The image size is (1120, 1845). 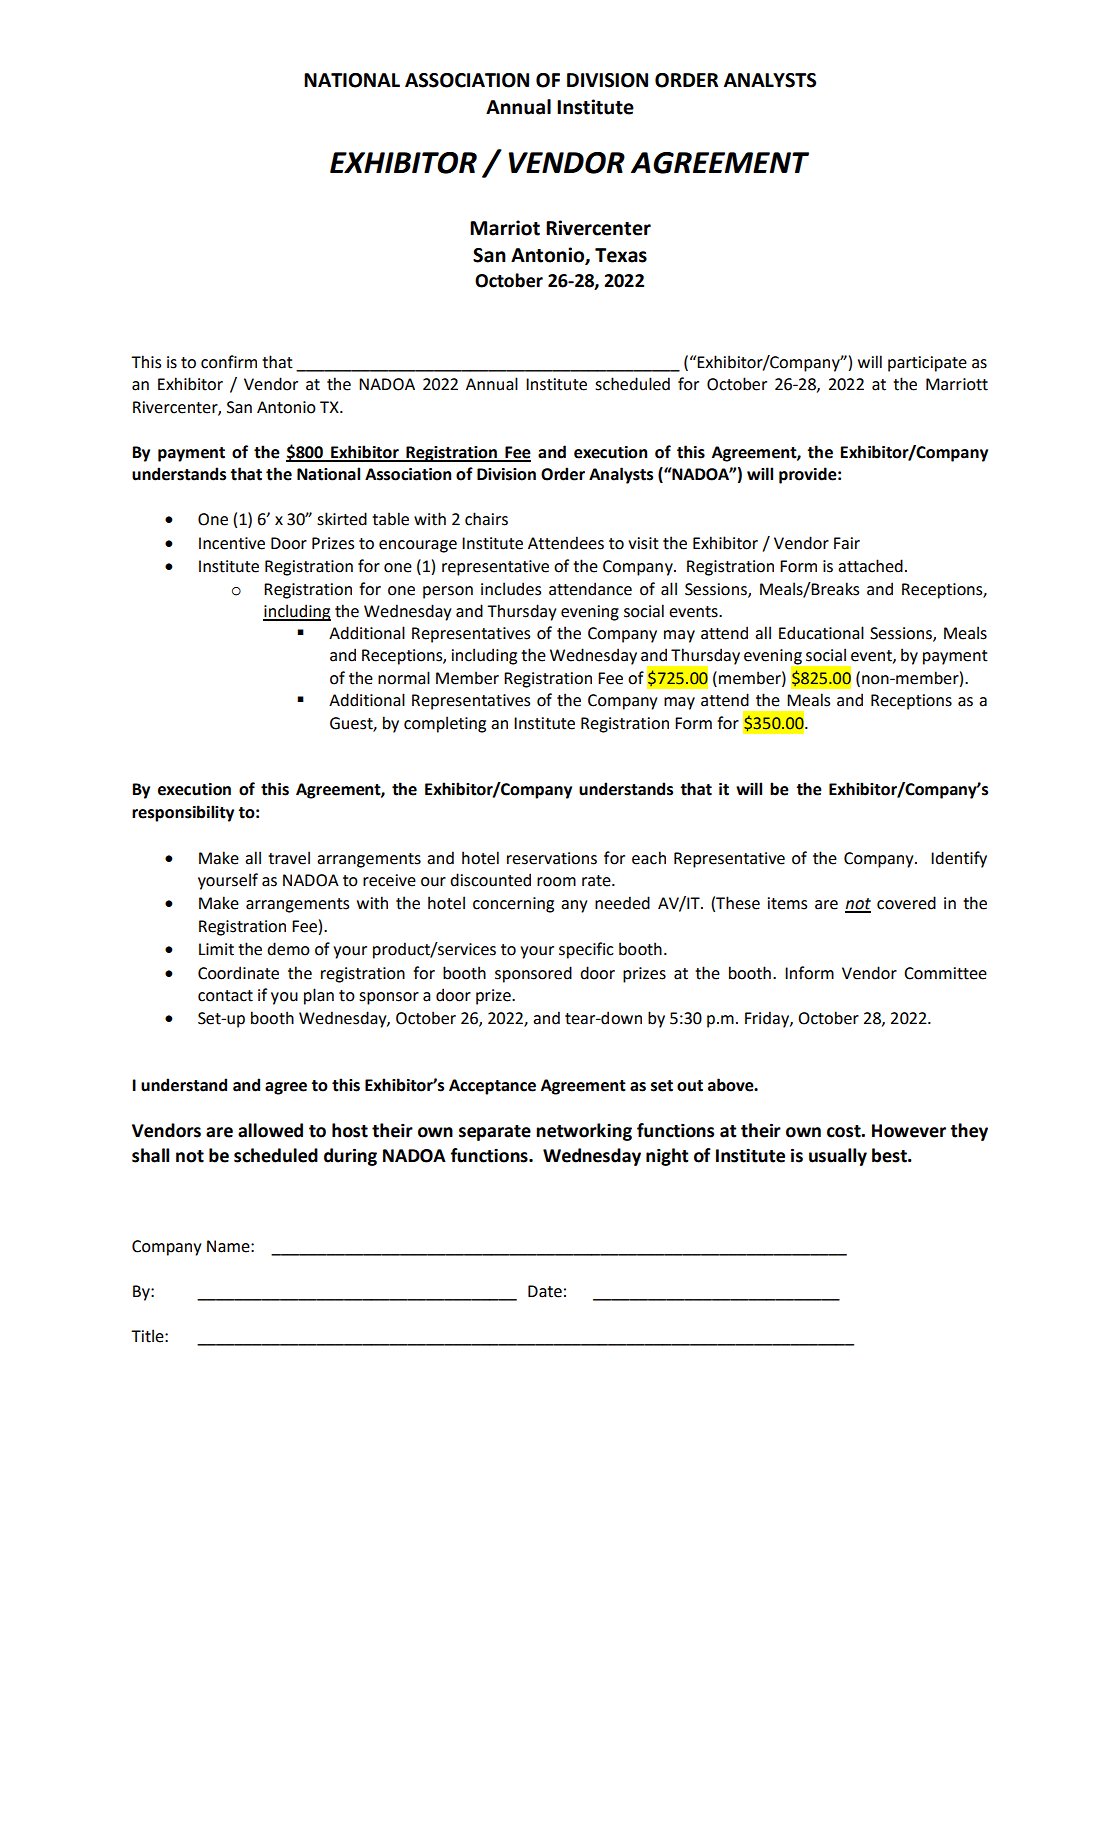 I want to click on Date, so click(x=545, y=1291).
